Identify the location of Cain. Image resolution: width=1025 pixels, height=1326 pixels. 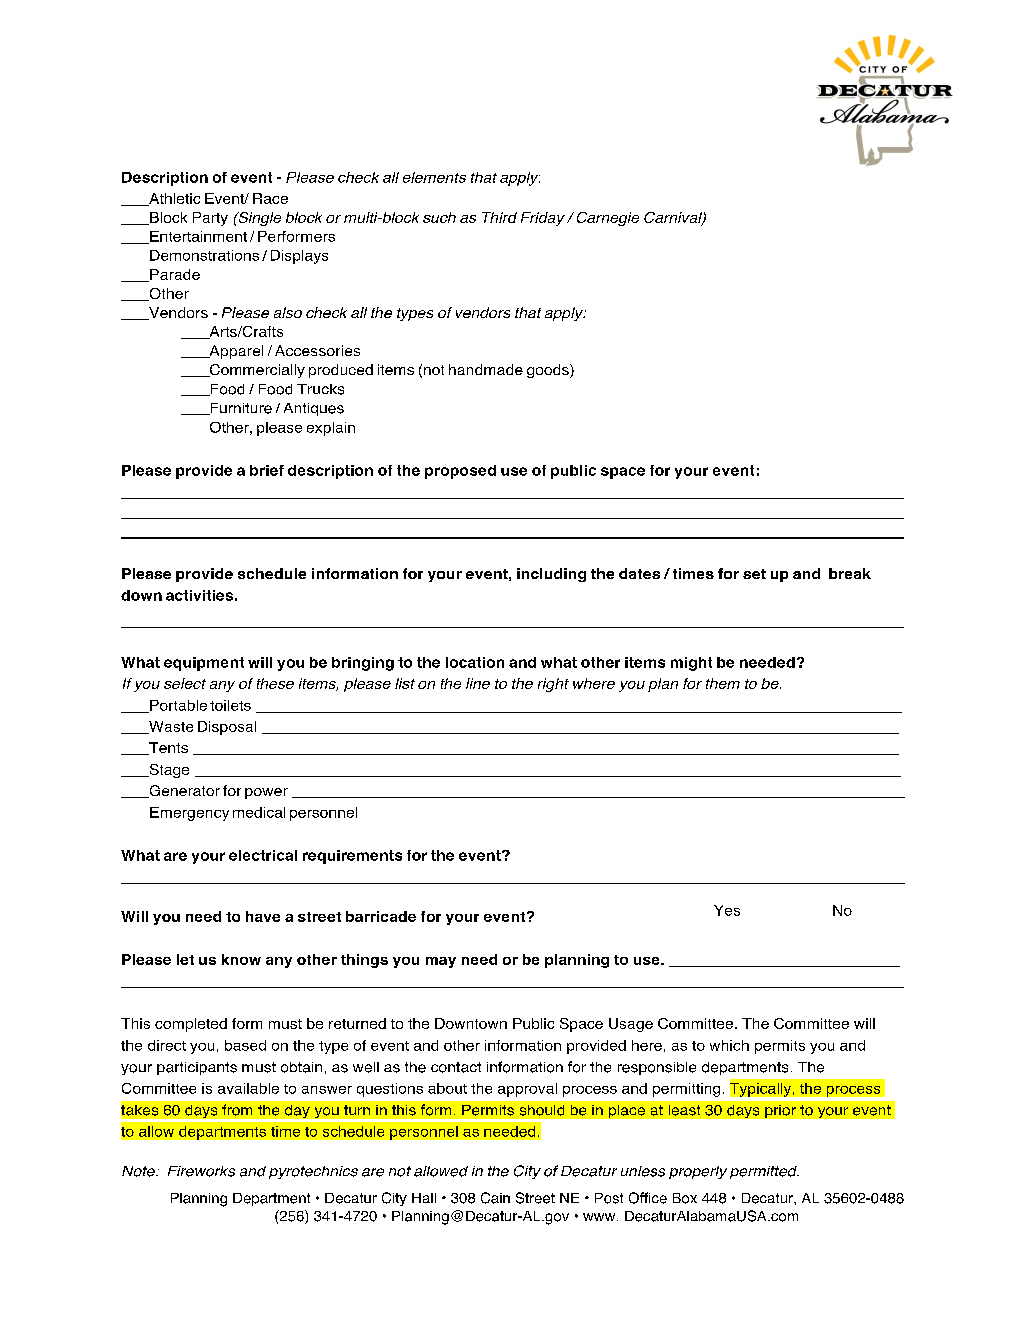
(495, 1198).
